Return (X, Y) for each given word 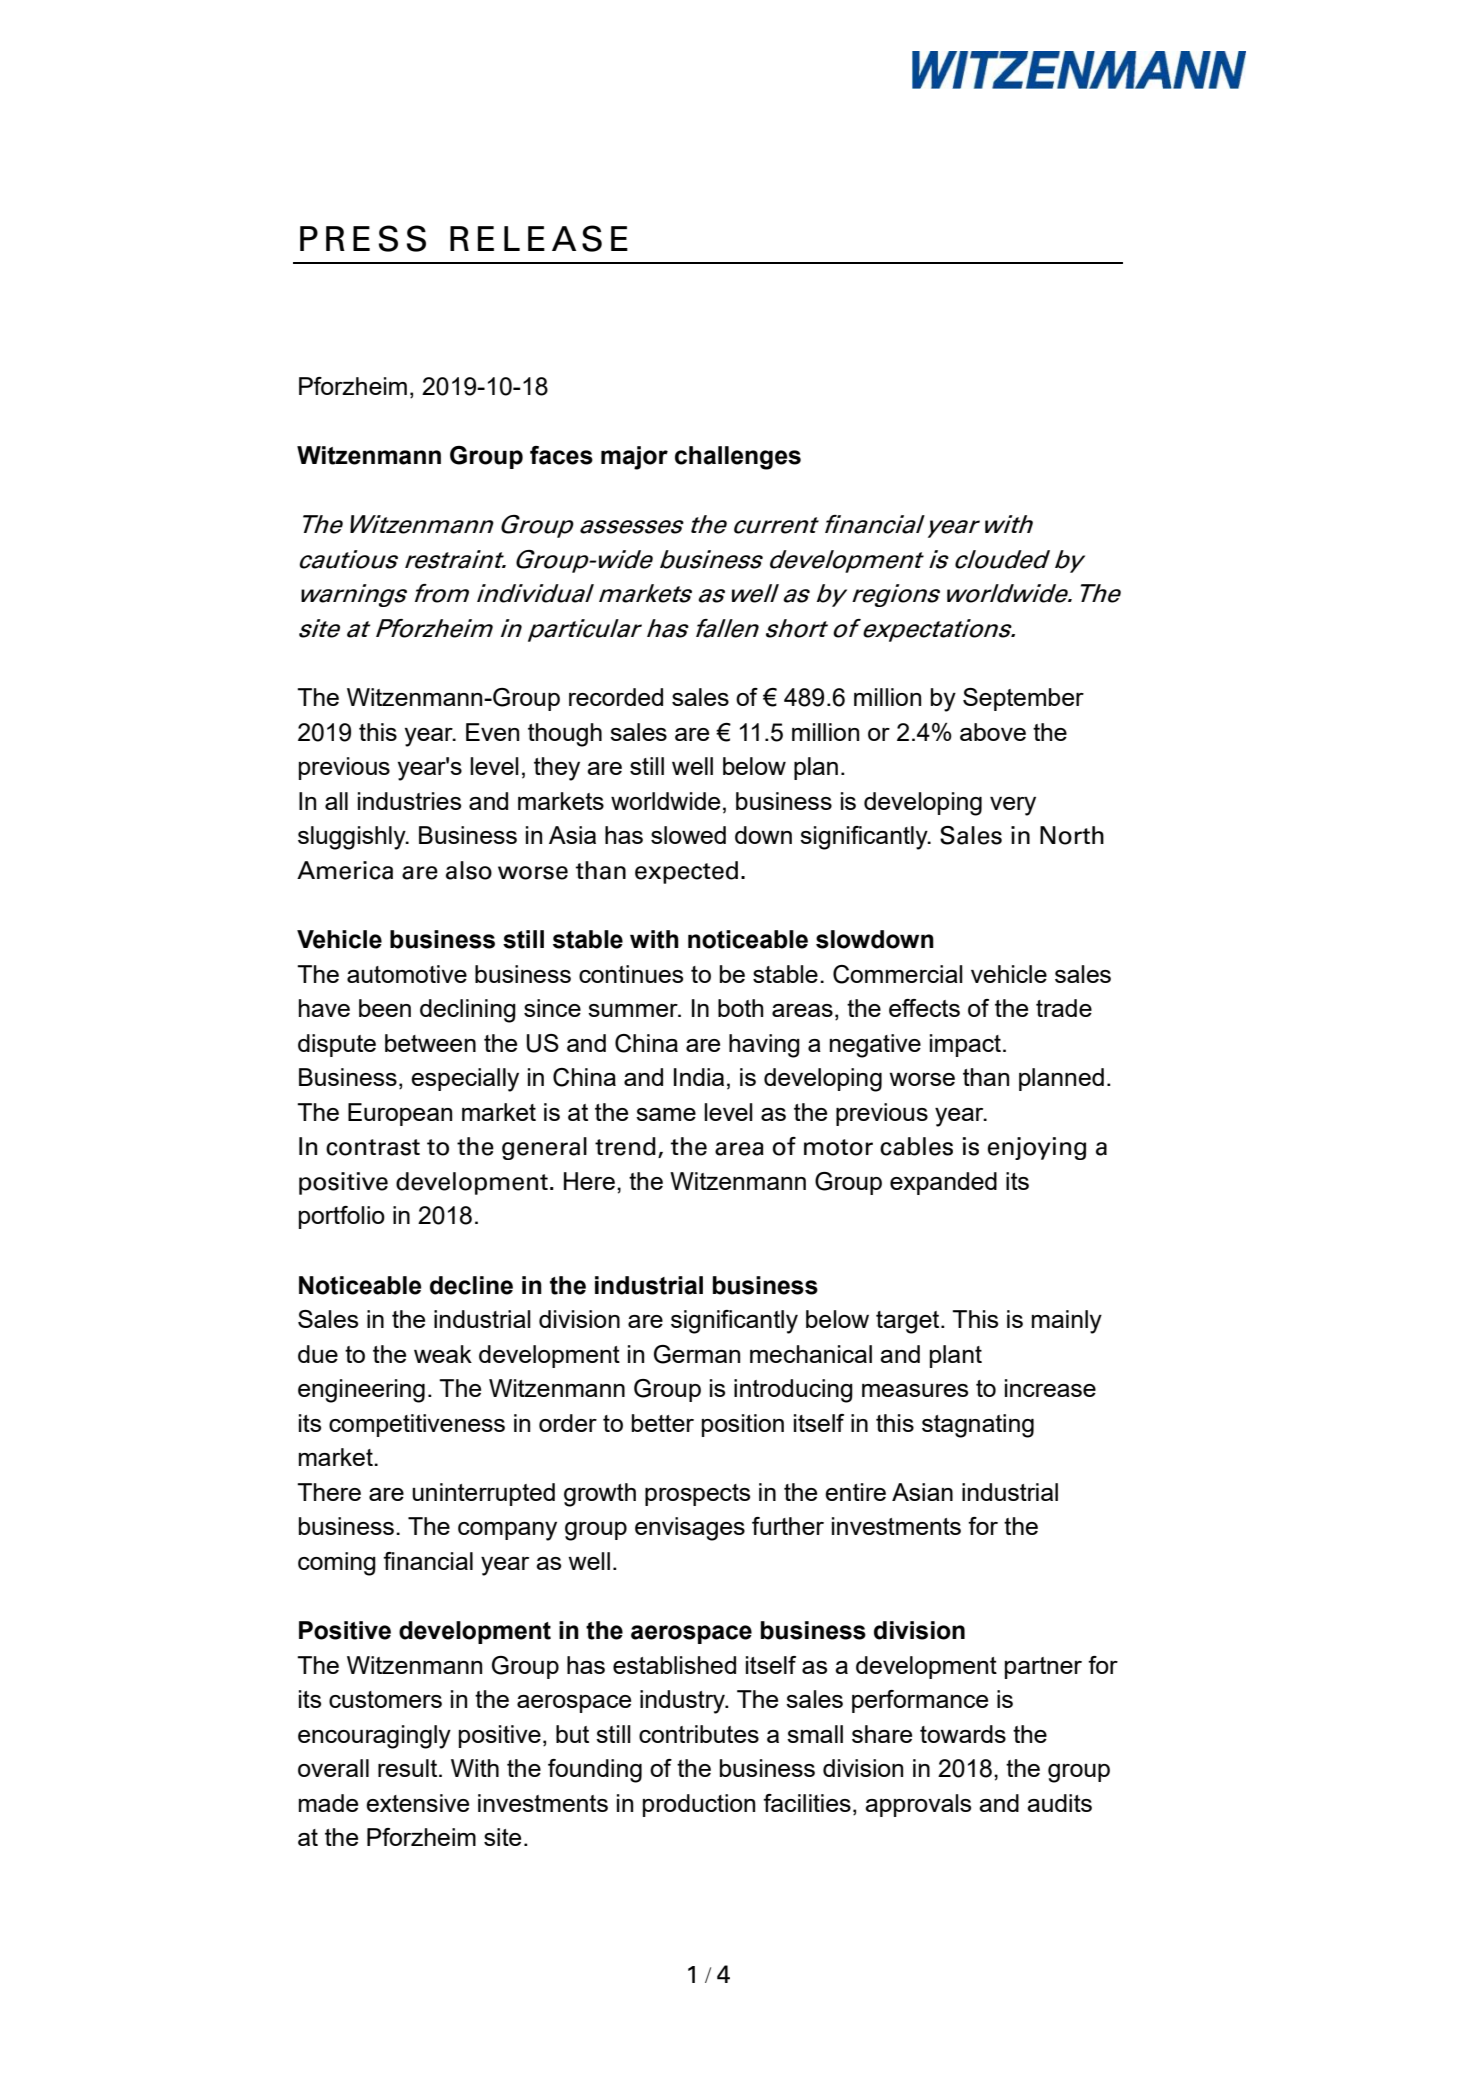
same (666, 1114)
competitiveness (417, 1425)
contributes (699, 1734)
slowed (688, 835)
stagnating (978, 1426)
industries (409, 801)
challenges (738, 458)
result (409, 1768)
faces (561, 455)
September (1023, 699)
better (663, 1423)
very (1013, 806)
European (400, 1114)
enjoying (1037, 1148)
